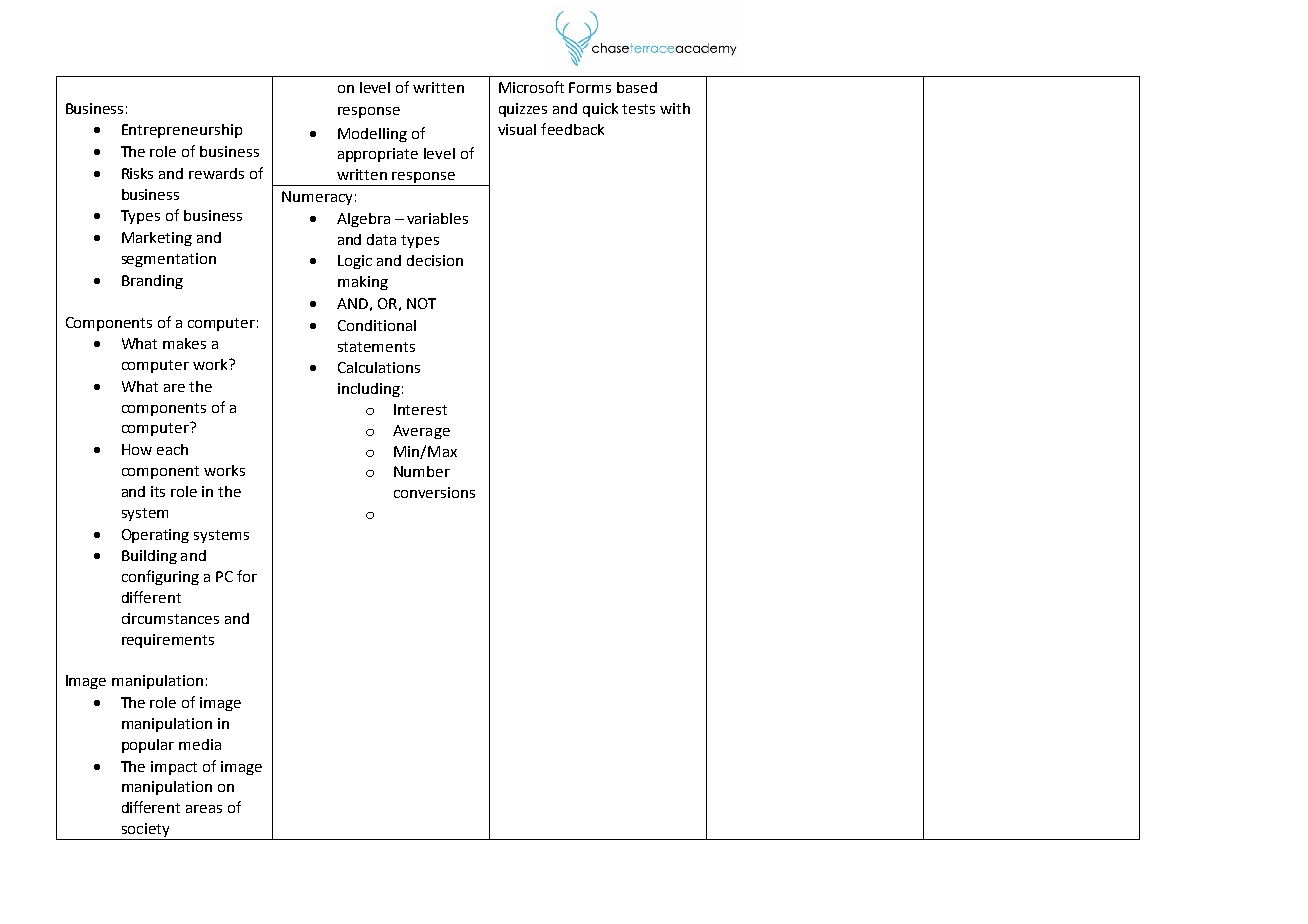 The width and height of the document is (1308, 924). I want to click on each, so click(172, 449).
